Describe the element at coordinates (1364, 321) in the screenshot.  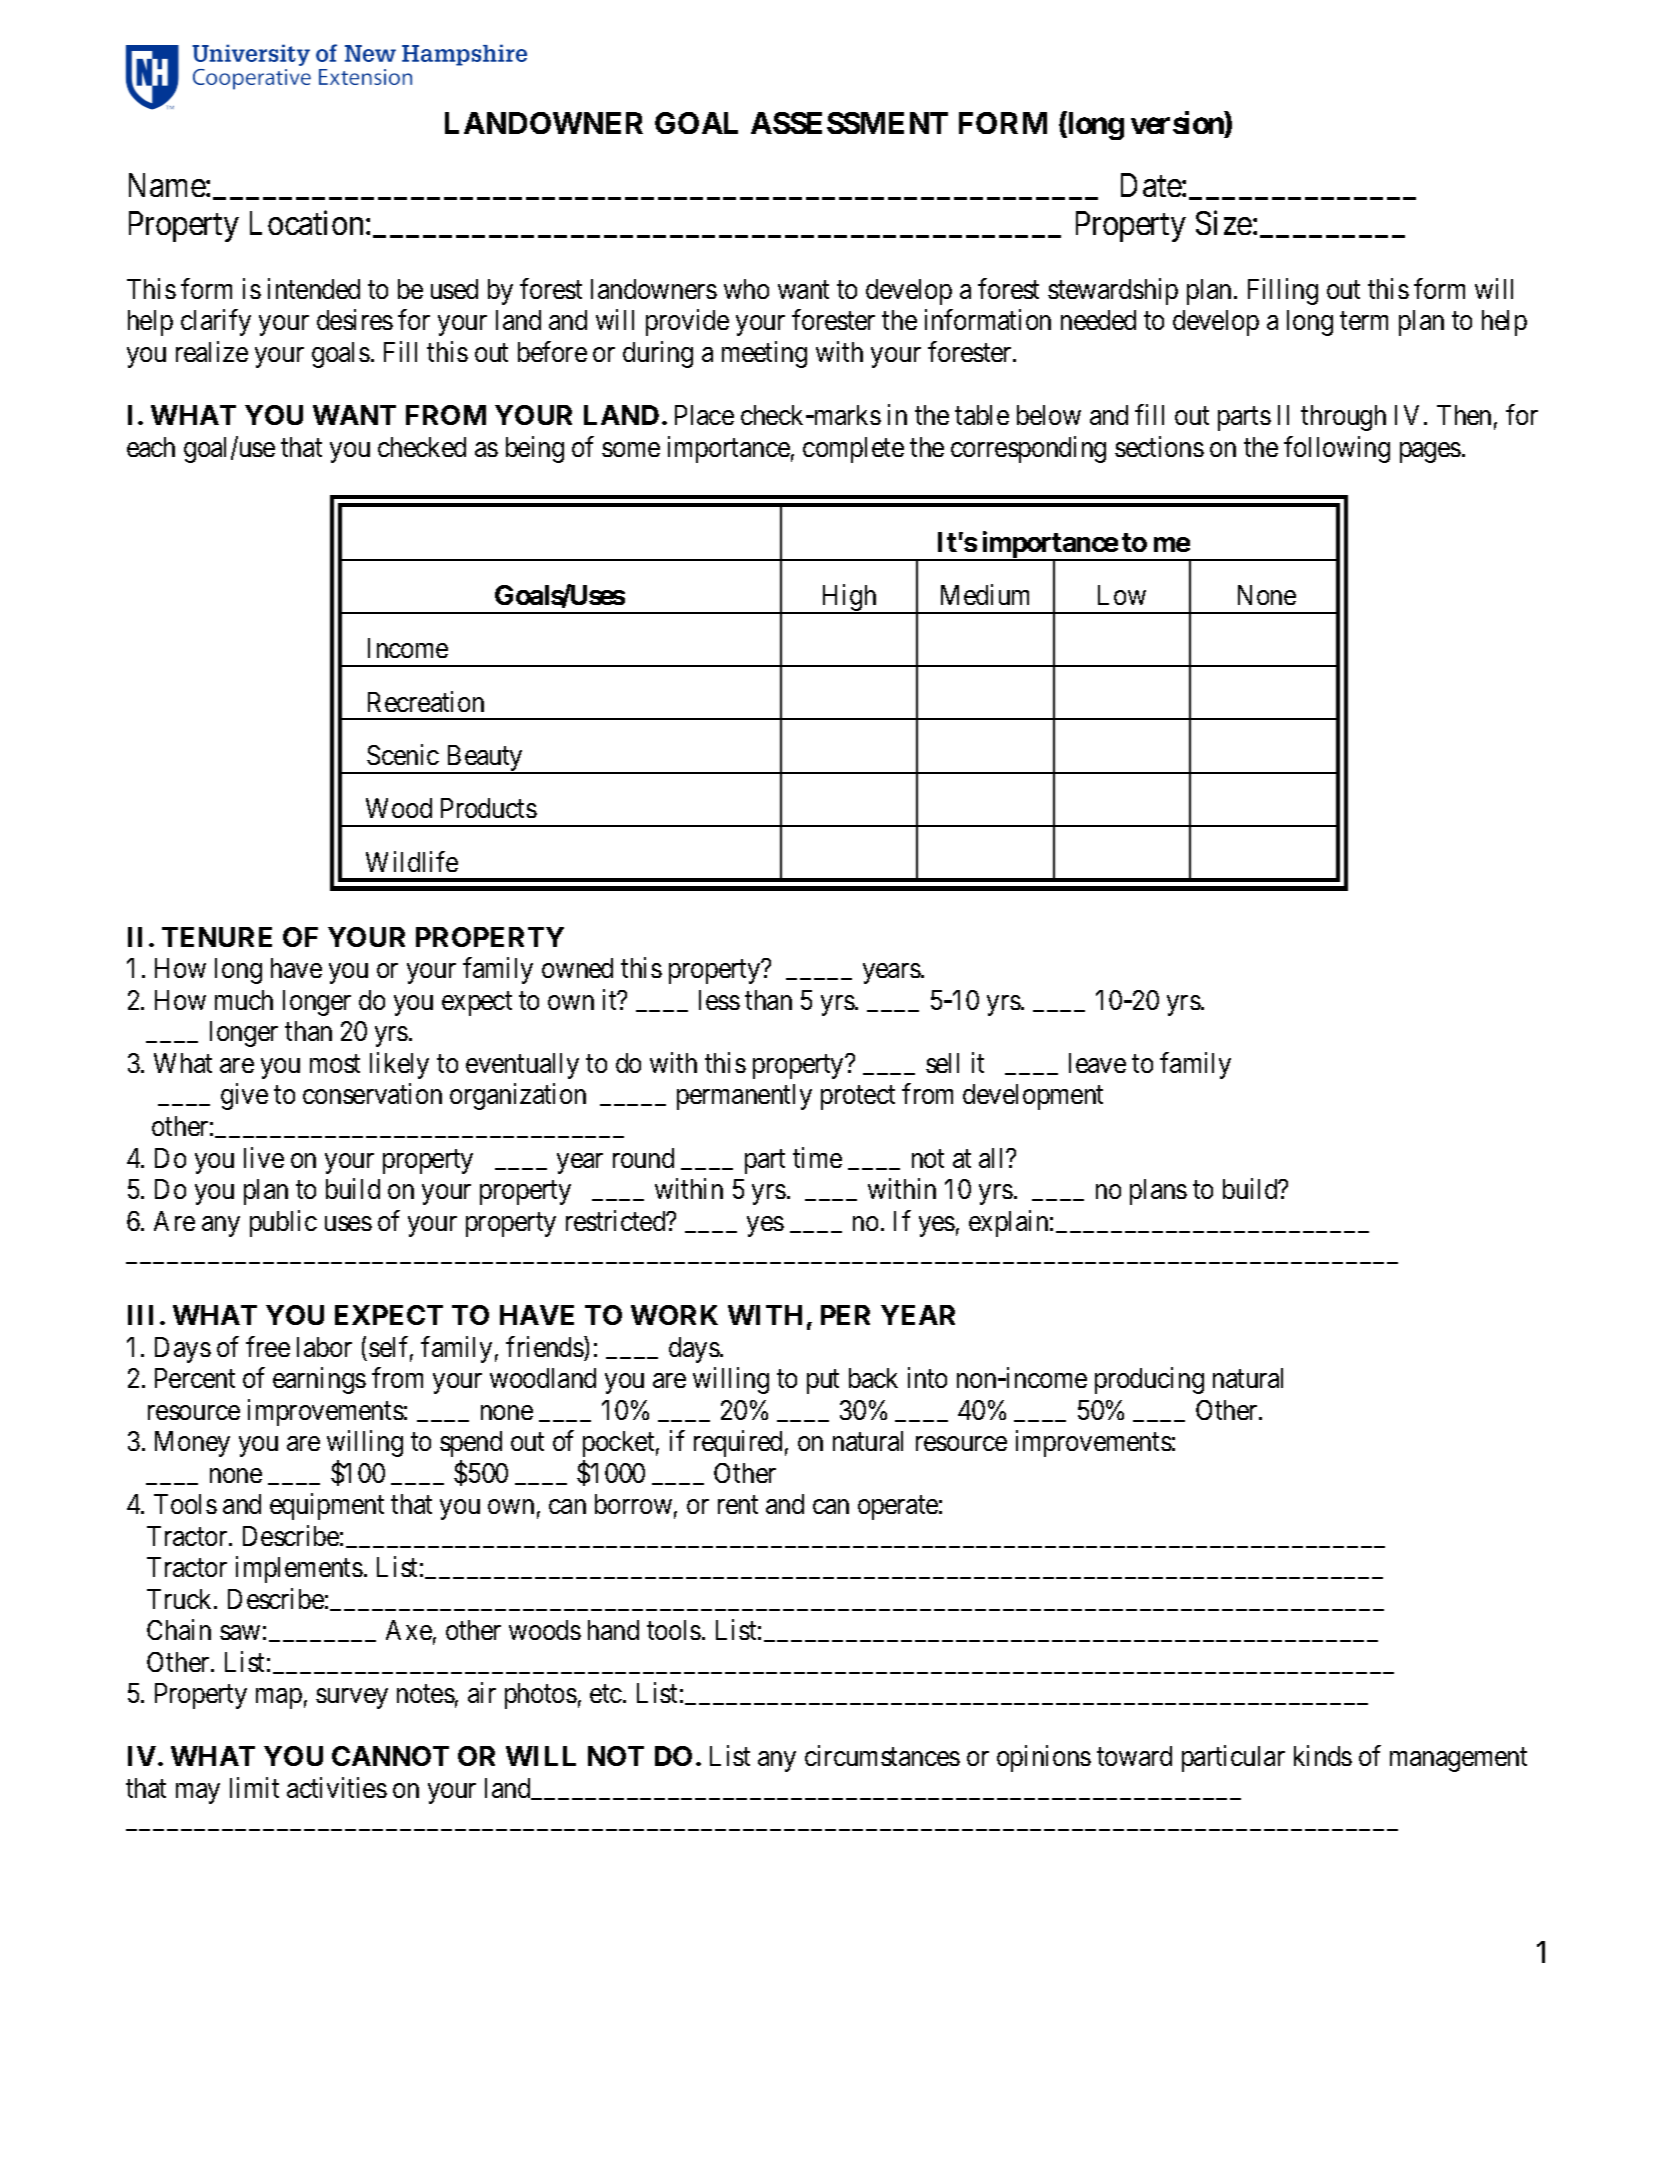
I see `term` at that location.
